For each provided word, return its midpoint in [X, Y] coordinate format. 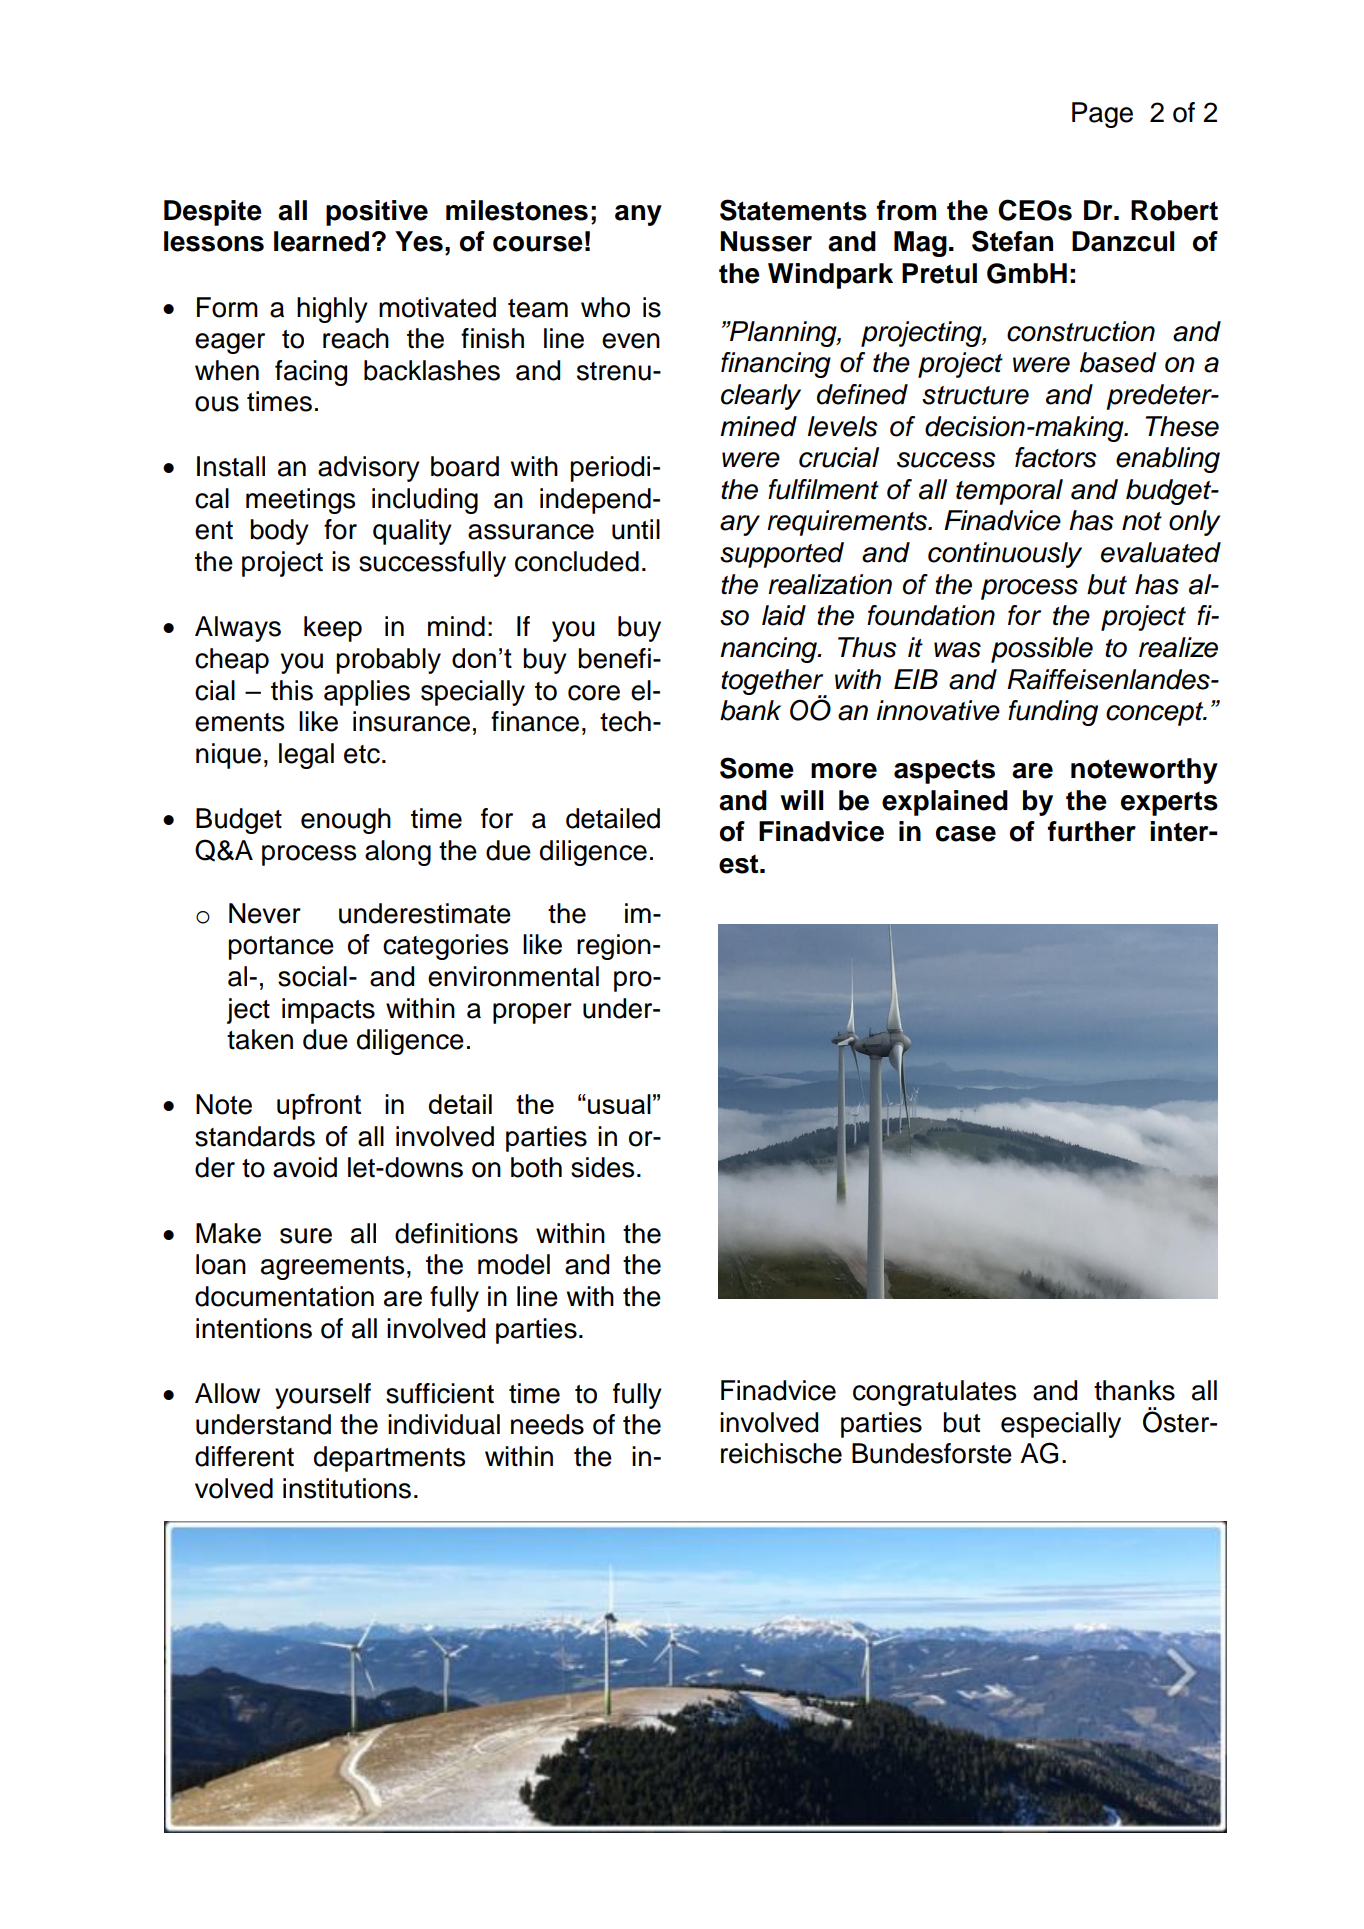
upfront [319, 1106]
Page [1102, 115]
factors [1056, 457]
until [636, 529]
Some [757, 768]
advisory [369, 469]
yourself [323, 1396]
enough [346, 821]
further [1092, 831]
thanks [1134, 1390]
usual [619, 1104]
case [966, 834]
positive [377, 213]
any [638, 215]
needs [547, 1424]
